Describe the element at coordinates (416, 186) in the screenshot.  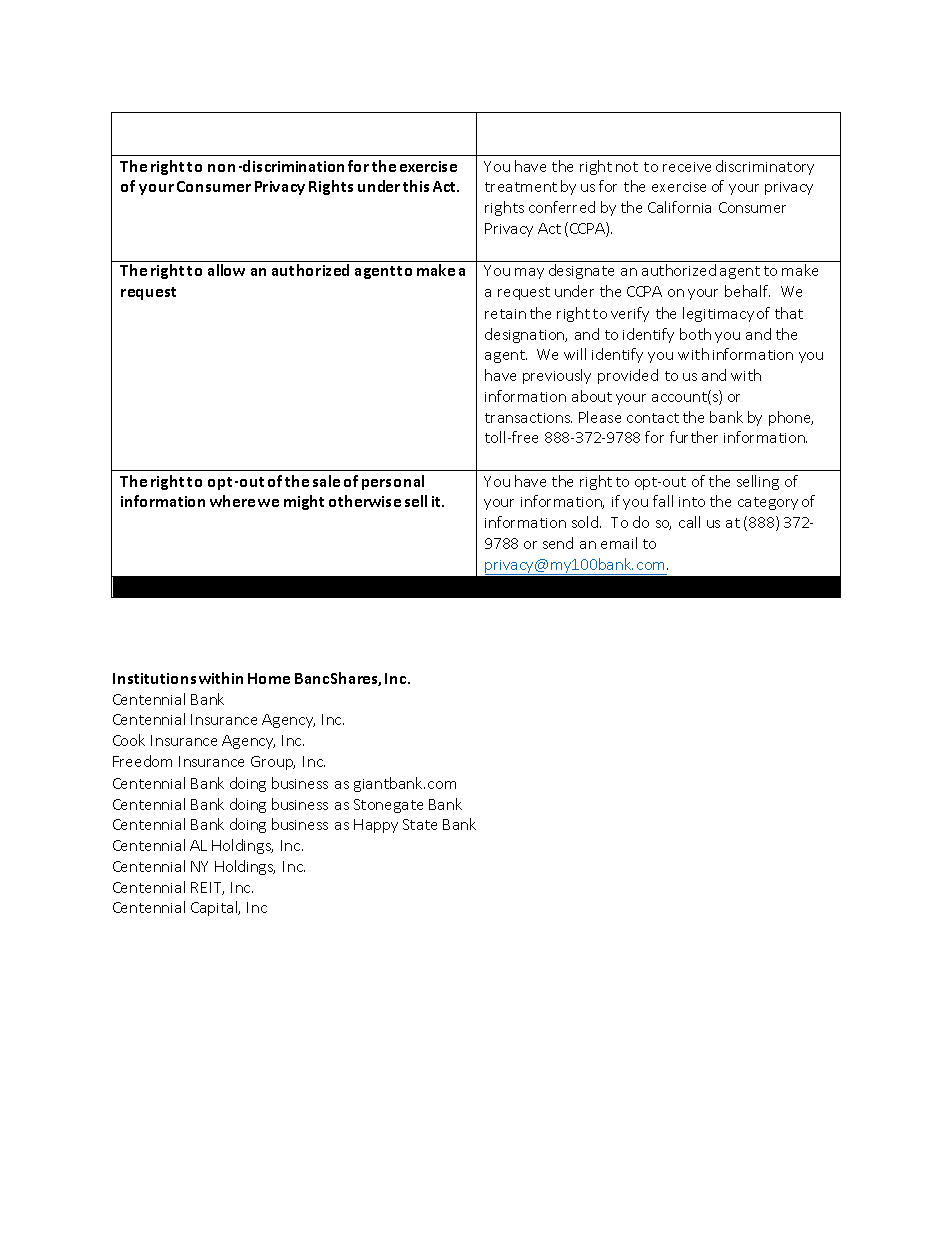
I see `this` at that location.
